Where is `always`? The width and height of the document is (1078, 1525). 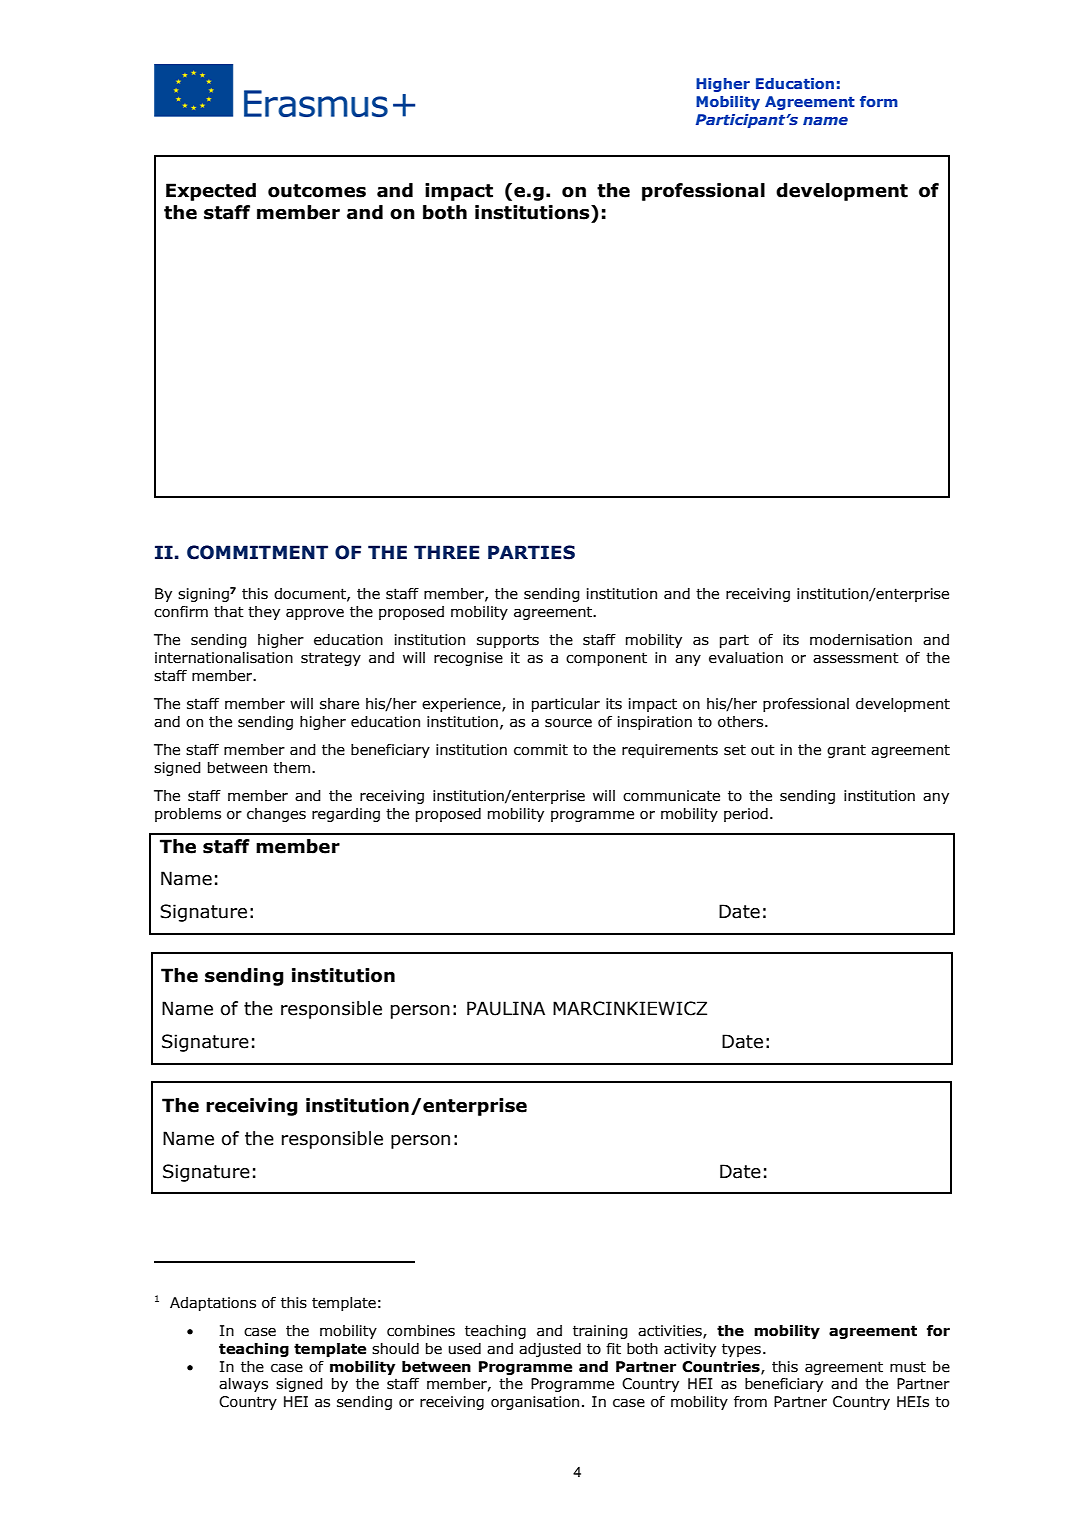
always is located at coordinates (243, 1385).
